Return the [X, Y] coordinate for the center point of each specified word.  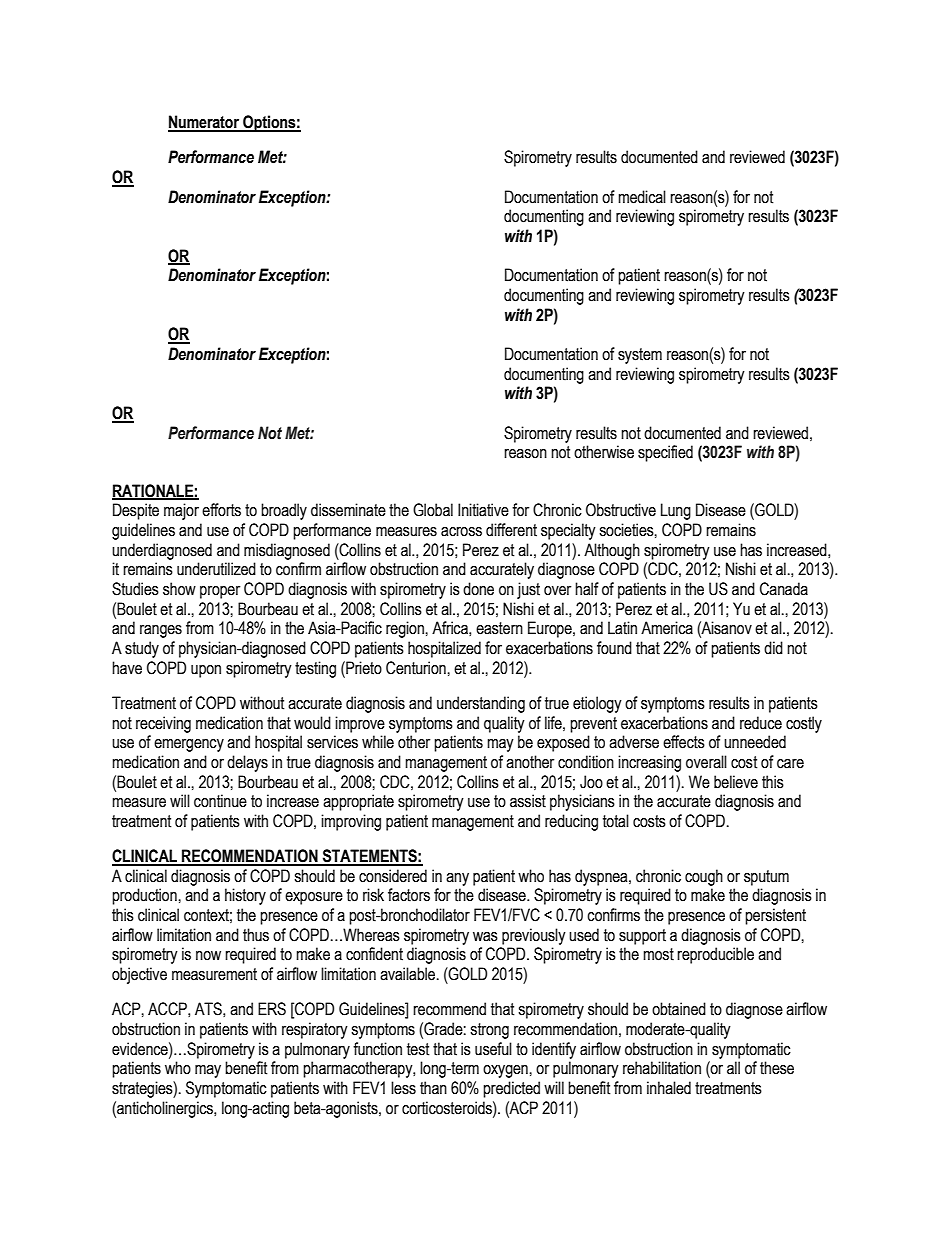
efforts [221, 510]
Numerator [205, 123]
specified [665, 453]
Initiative [483, 510]
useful [493, 1049]
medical [642, 197]
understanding [481, 704]
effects [684, 742]
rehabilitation [662, 1068]
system [640, 356]
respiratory [315, 1030]
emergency [189, 745]
